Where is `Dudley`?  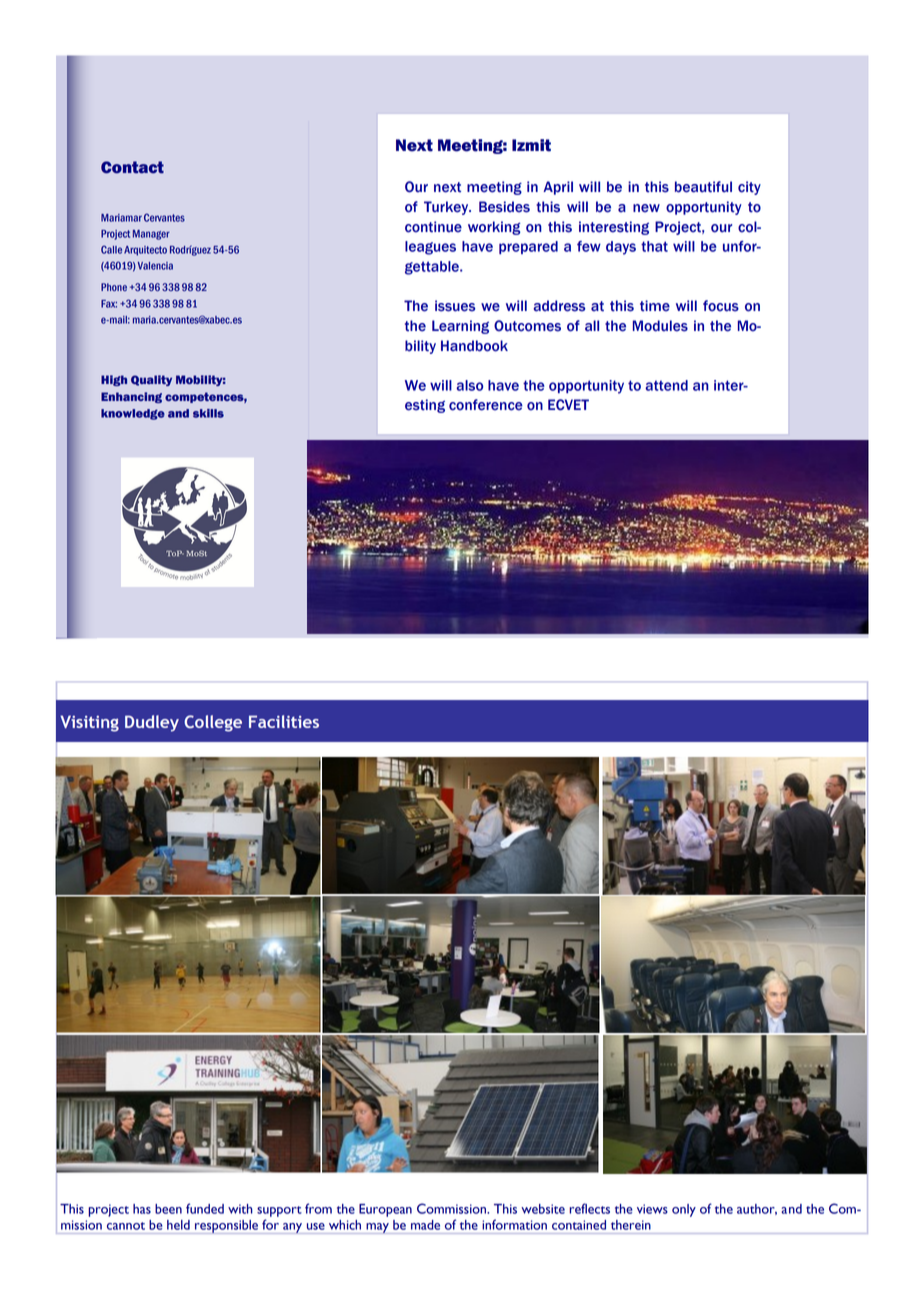
Dudley is located at coordinates (152, 723).
